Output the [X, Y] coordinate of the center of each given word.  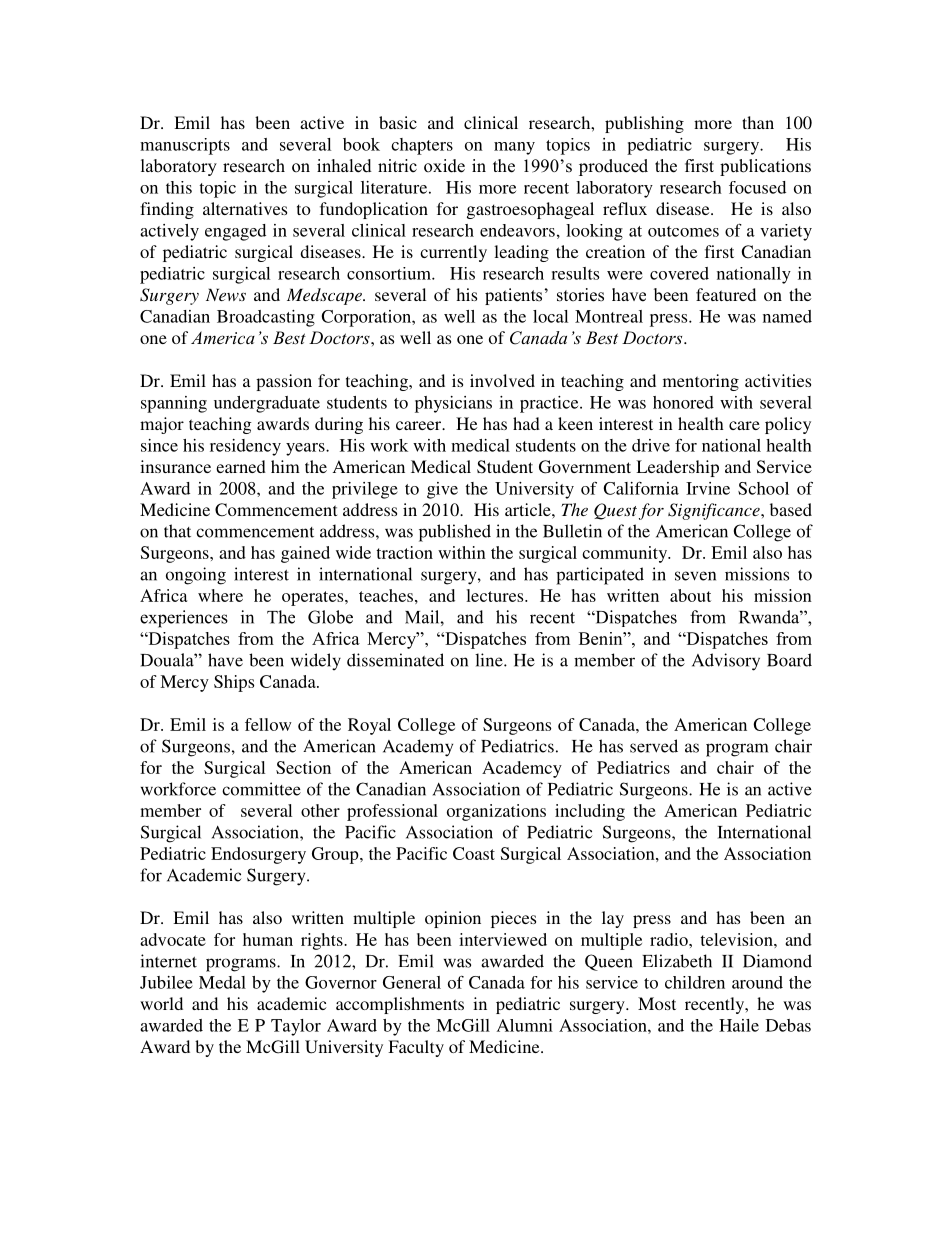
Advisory [726, 662]
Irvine [708, 488]
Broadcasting [266, 318]
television [737, 939]
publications [765, 167]
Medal [222, 982]
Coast [474, 853]
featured [726, 294]
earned [241, 466]
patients [513, 296]
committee [261, 789]
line [490, 660]
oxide [444, 166]
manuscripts [185, 146]
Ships [234, 683]
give [442, 490]
